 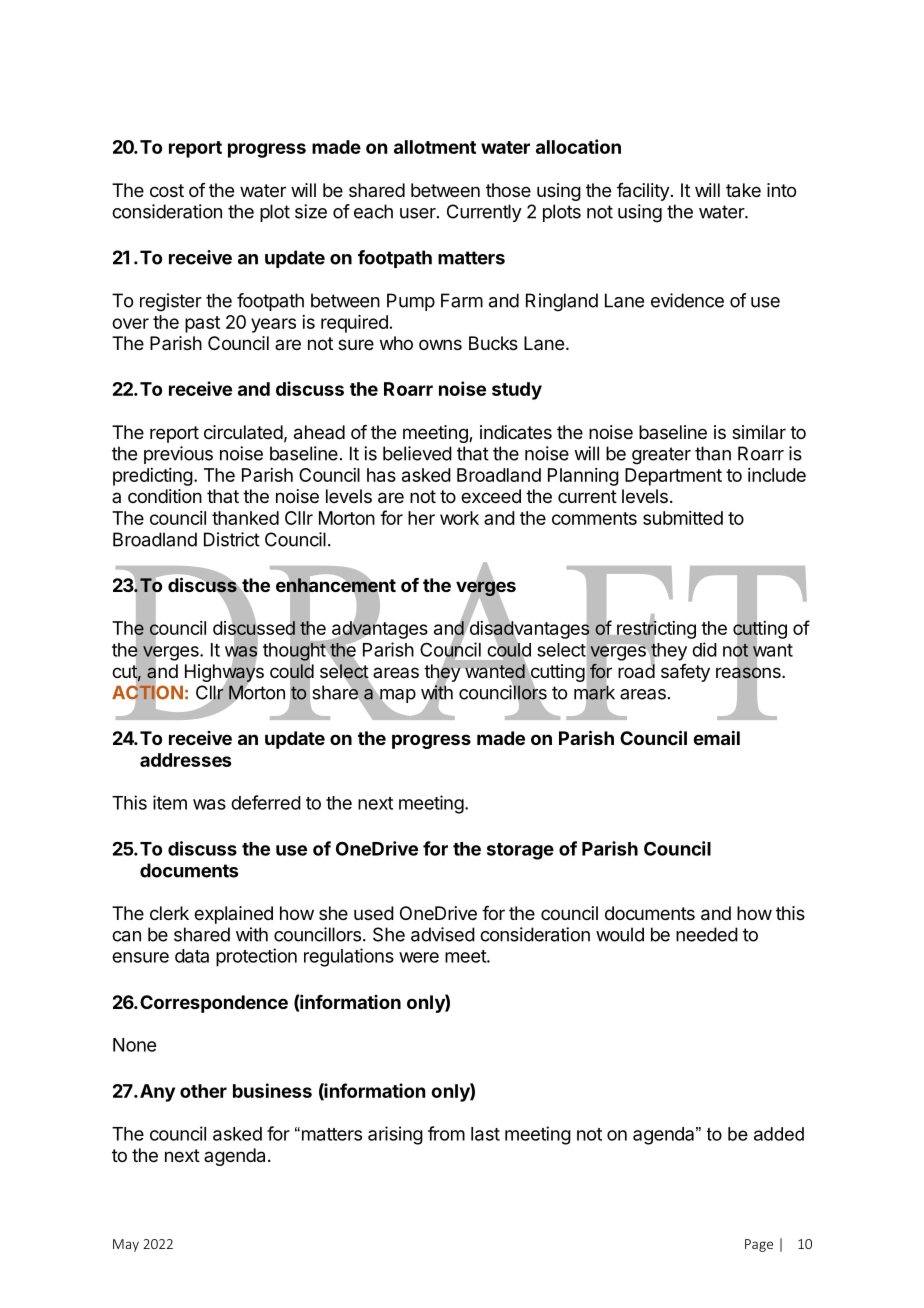 What do you see at coordinates (716, 737) in the screenshot?
I see `email` at bounding box center [716, 737].
